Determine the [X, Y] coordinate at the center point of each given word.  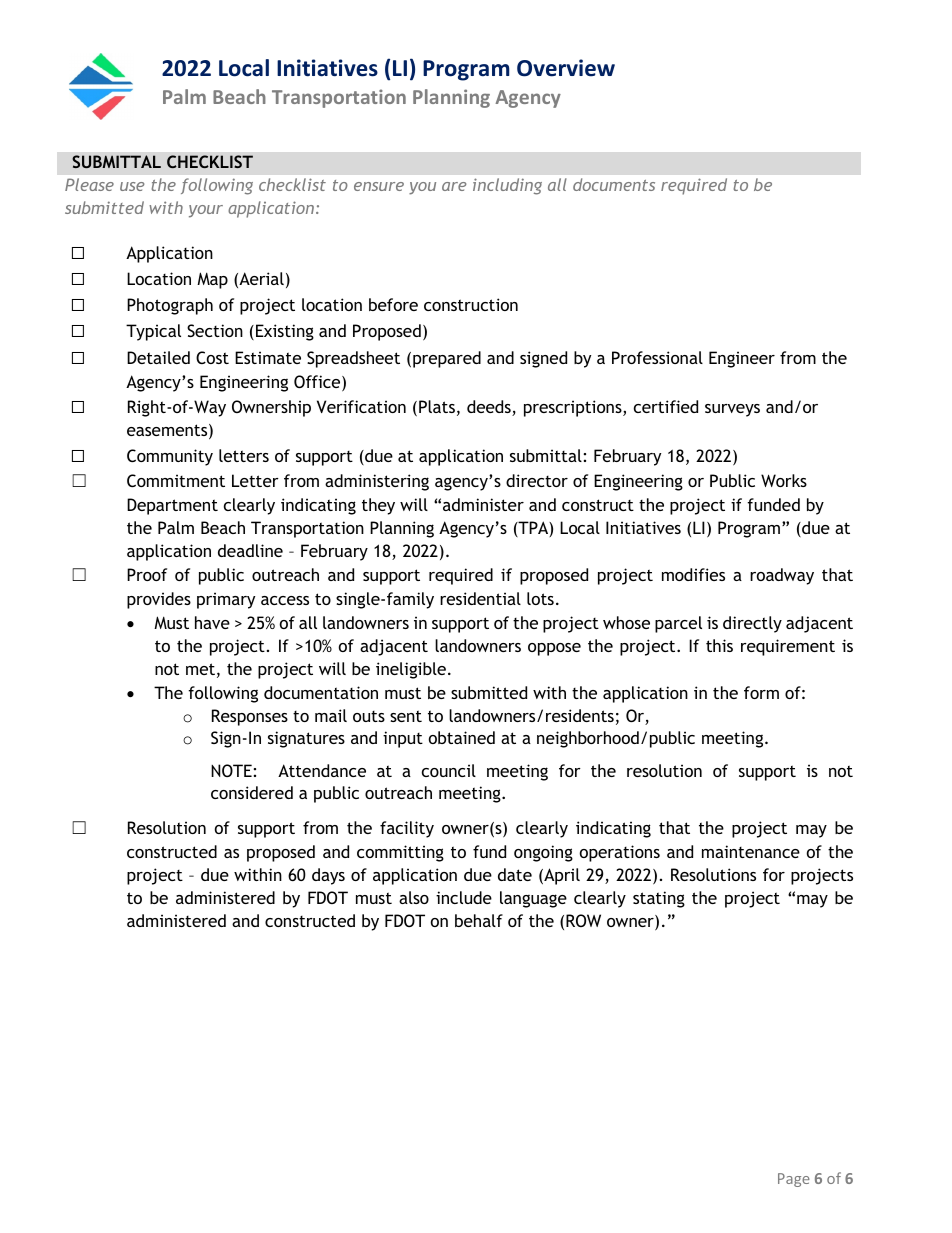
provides [159, 600]
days [328, 876]
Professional [657, 357]
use [132, 186]
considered [252, 792]
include [464, 897]
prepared [447, 359]
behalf [479, 920]
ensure [379, 186]
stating [659, 899]
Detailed [158, 357]
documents [614, 184]
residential [480, 598]
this [719, 645]
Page [794, 1180]
